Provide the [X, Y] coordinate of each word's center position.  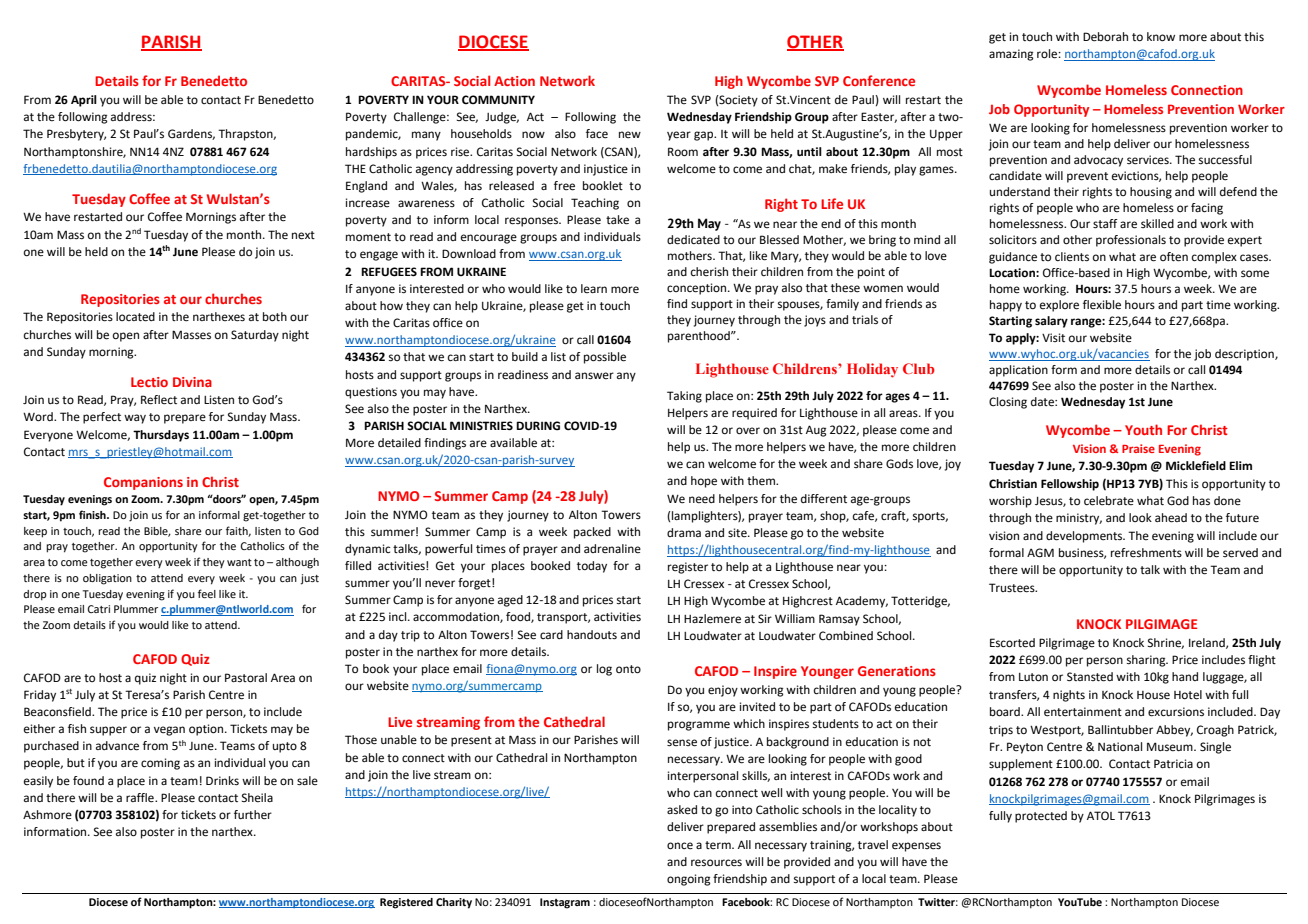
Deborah [1105, 37]
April [84, 101]
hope [704, 482]
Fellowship [1070, 485]
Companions [143, 483]
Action [514, 81]
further [253, 815]
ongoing [689, 880]
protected [1041, 817]
